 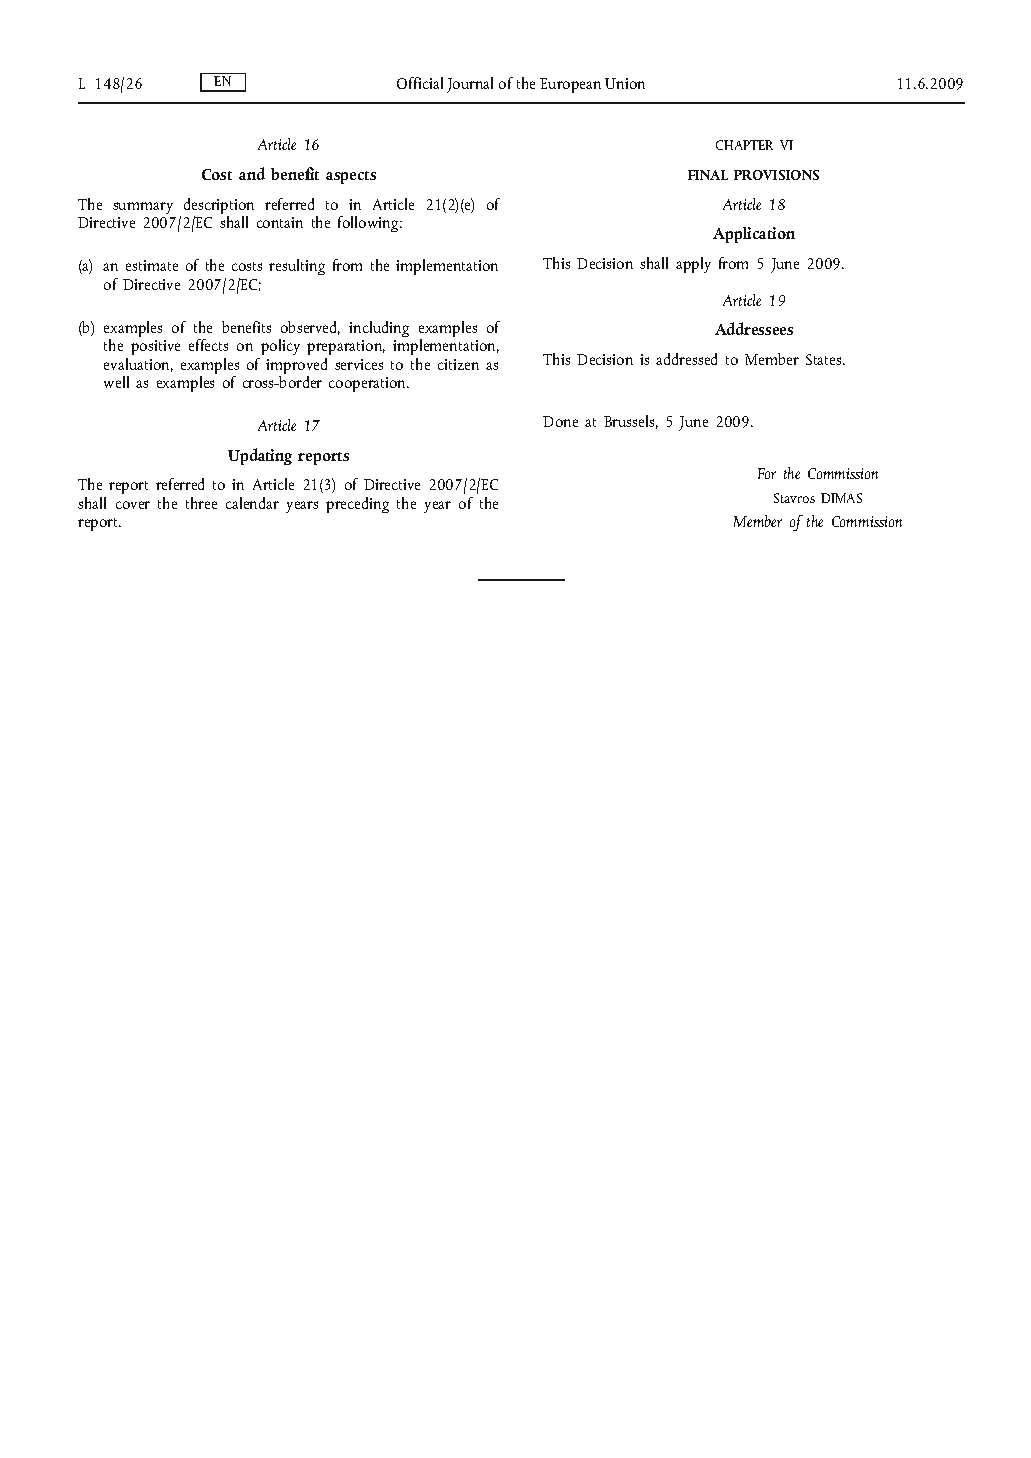 I want to click on For, so click(x=767, y=473).
